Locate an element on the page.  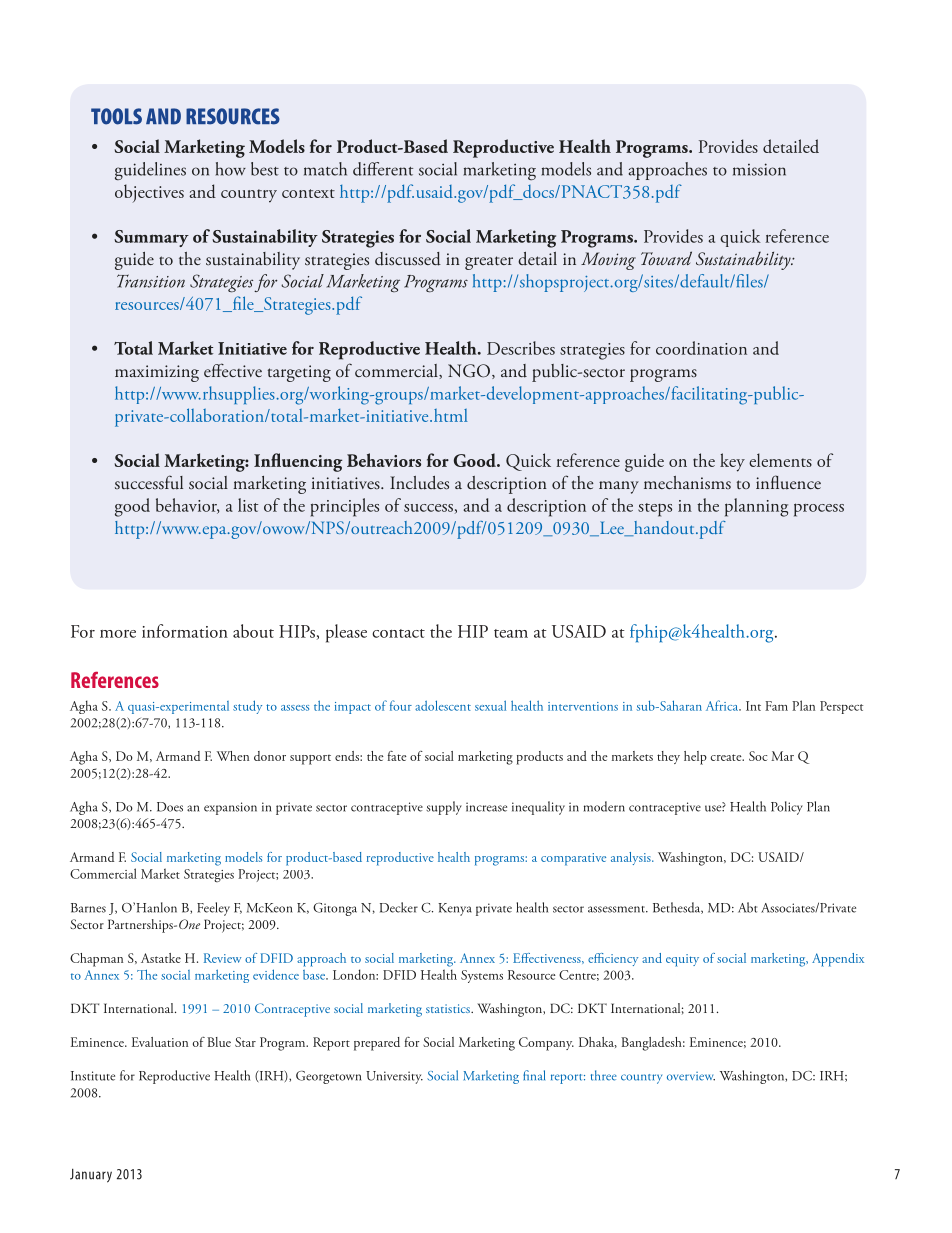
list is located at coordinates (248, 505).
